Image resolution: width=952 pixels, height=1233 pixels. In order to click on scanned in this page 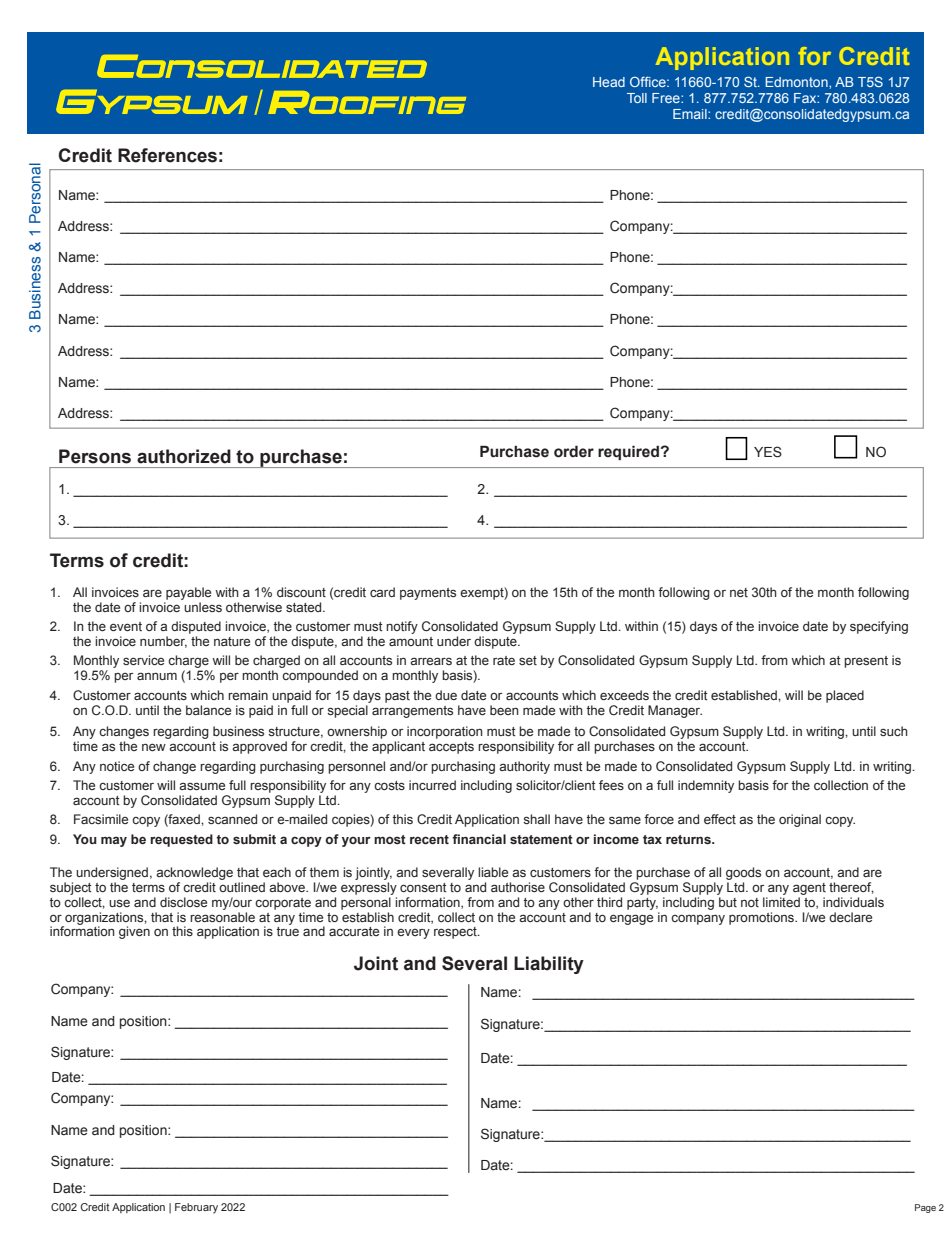, I will do `click(232, 819)`.
